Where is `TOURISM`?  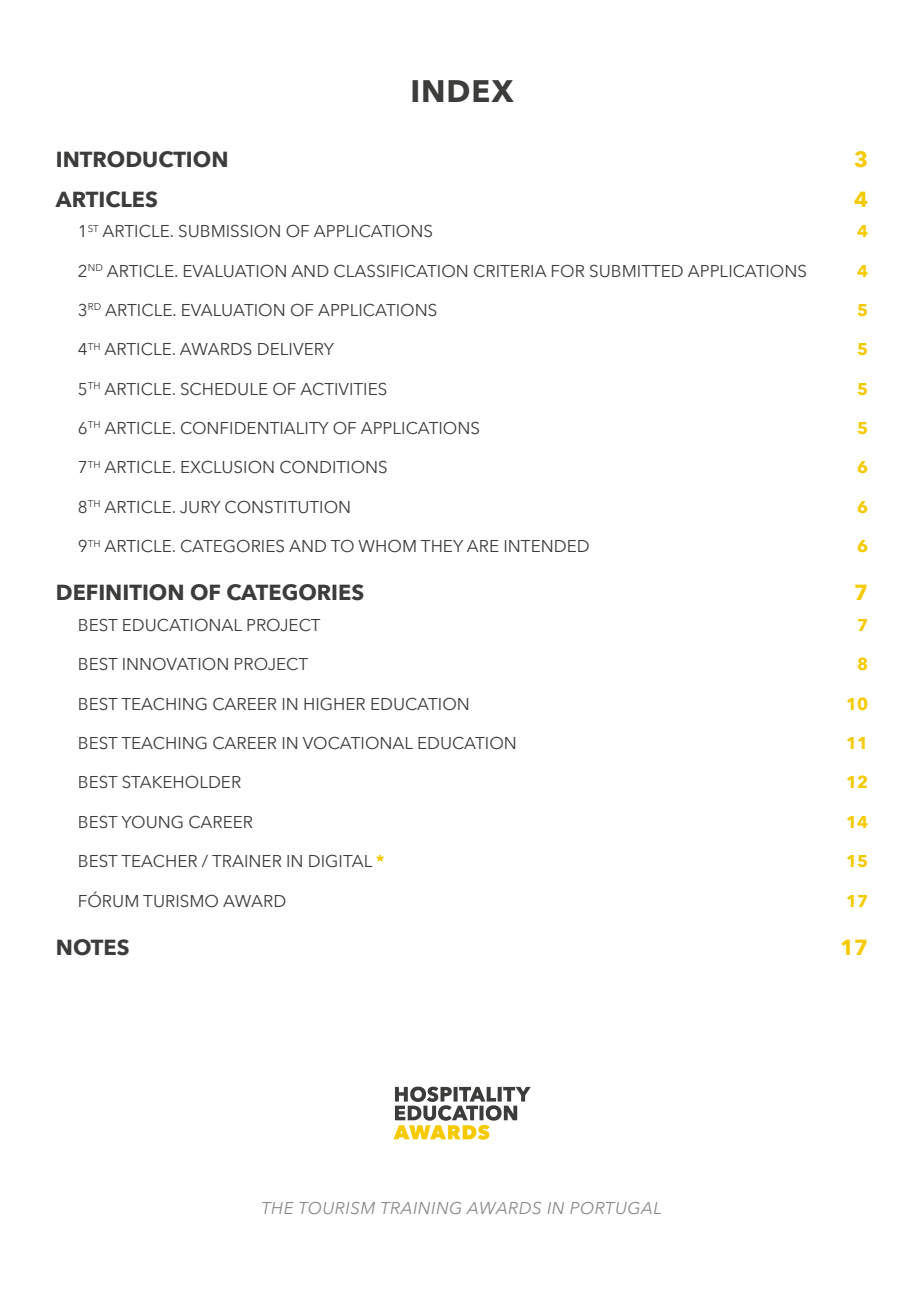
TOURISM is located at coordinates (337, 1208).
